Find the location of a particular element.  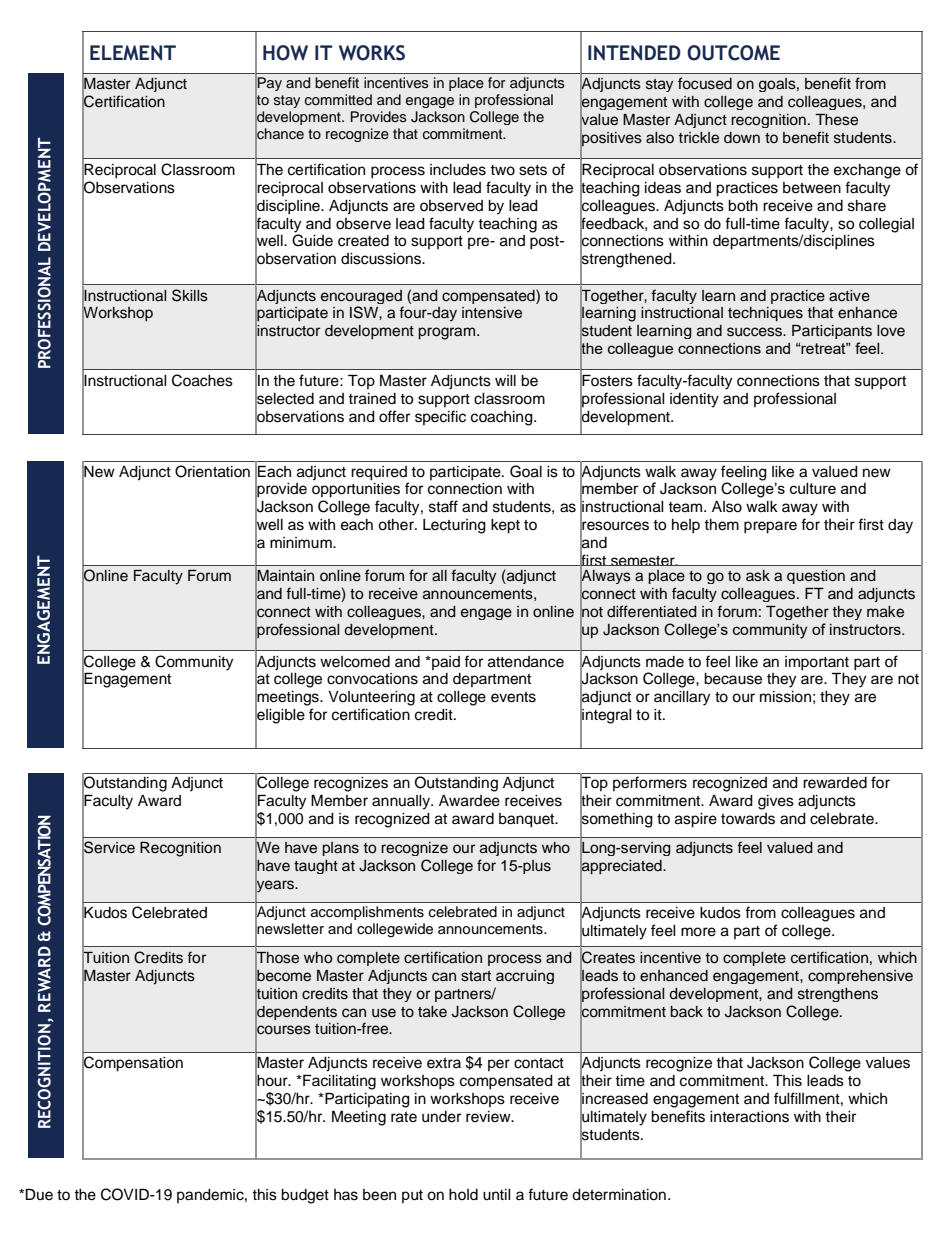

minimum is located at coordinates (302, 543).
